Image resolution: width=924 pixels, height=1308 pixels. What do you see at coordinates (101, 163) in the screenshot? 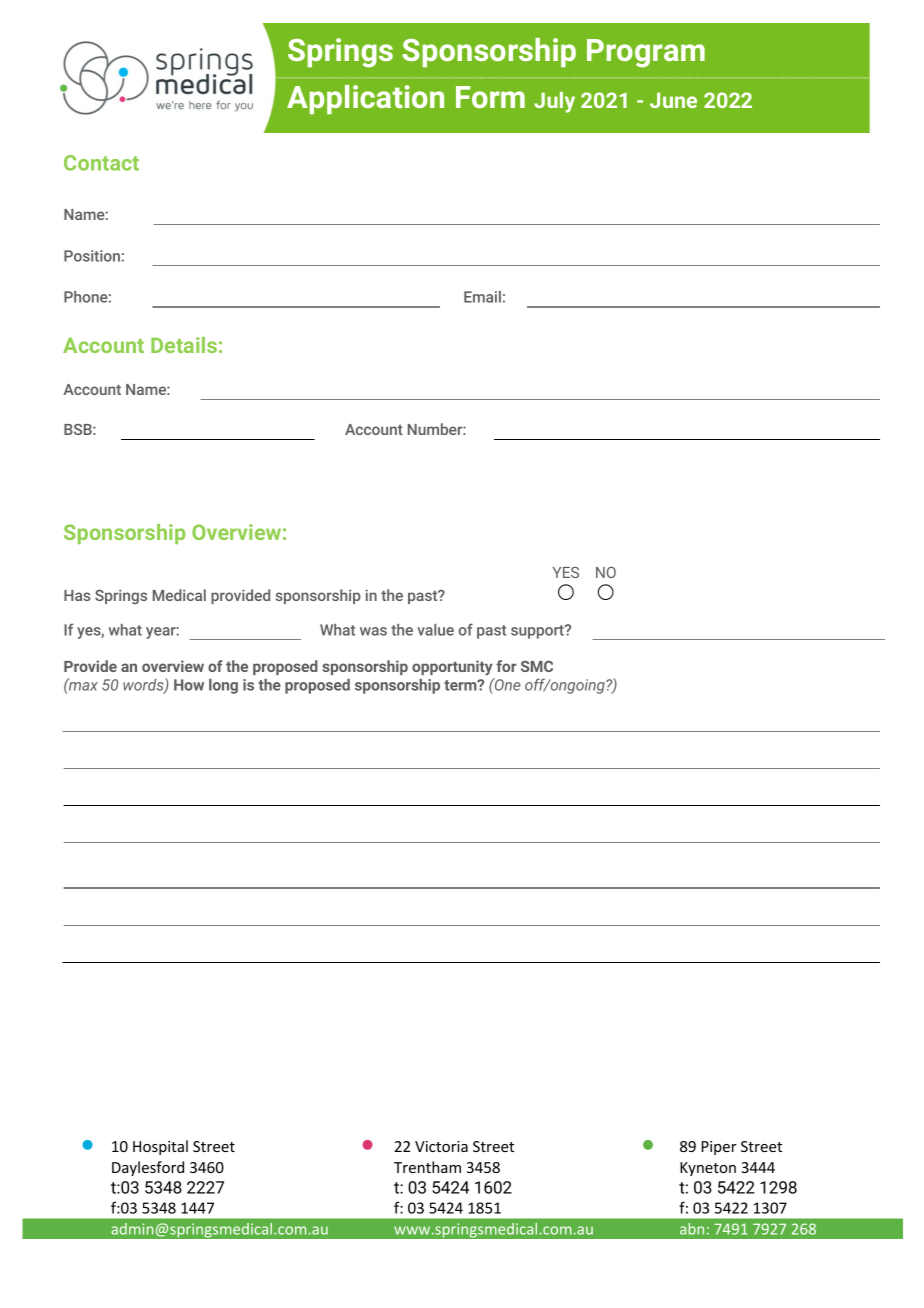
I see `Contact` at bounding box center [101, 163].
